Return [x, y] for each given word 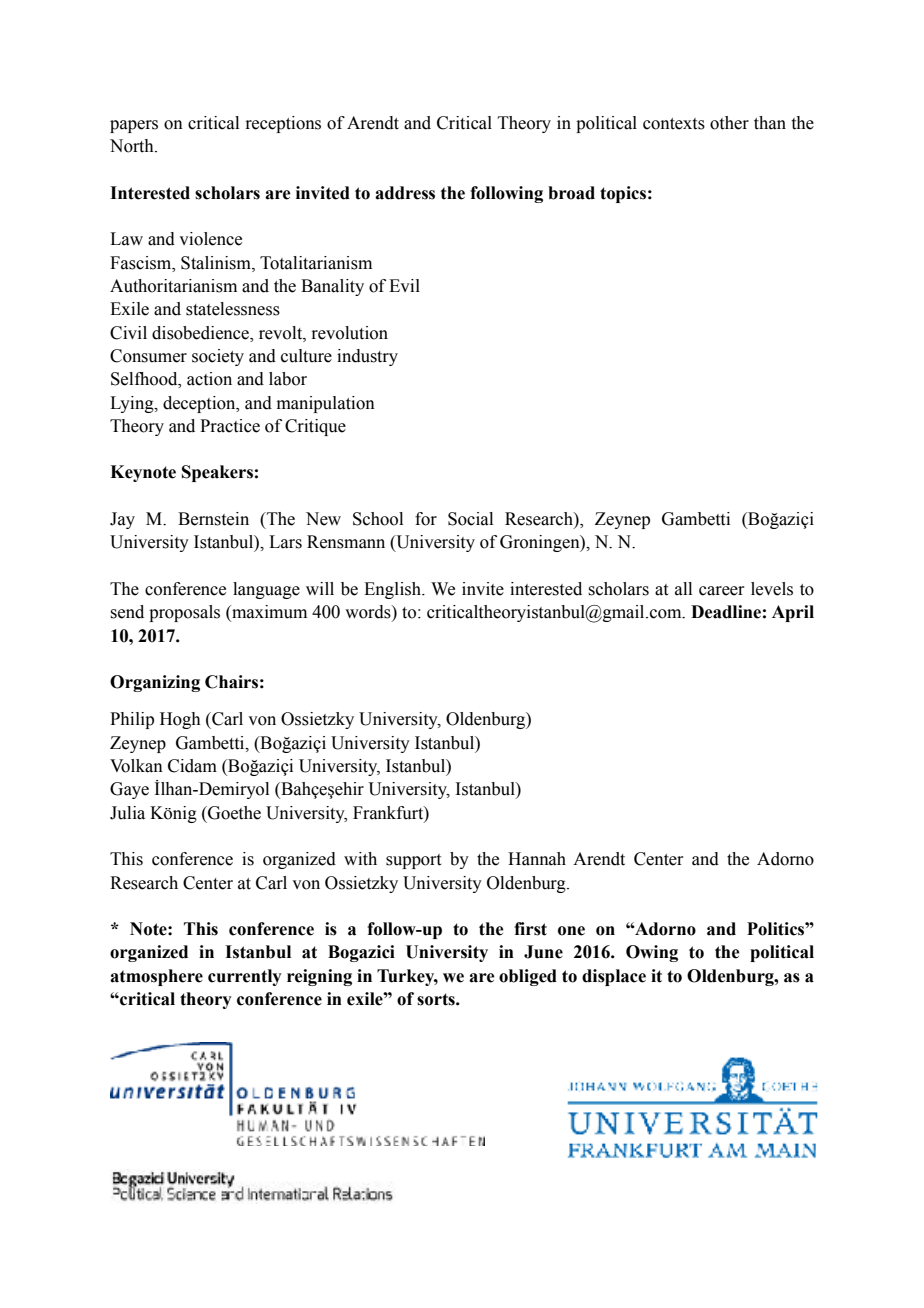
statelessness [233, 309]
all [683, 589]
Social [470, 519]
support [413, 861]
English [393, 590]
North [133, 146]
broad [571, 193]
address [405, 193]
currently [245, 977]
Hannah [537, 859]
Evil [404, 285]
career [722, 591]
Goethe [233, 813]
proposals [184, 613]
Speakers [217, 473]
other [729, 123]
